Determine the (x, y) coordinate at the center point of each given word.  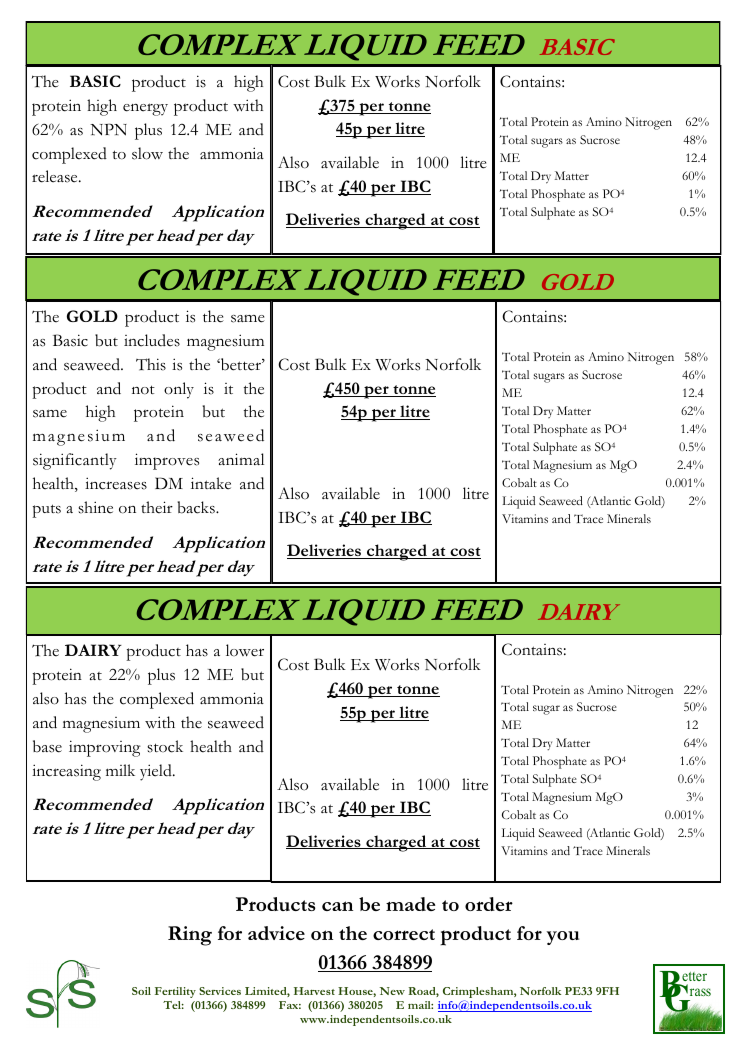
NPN (108, 129)
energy (145, 109)
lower (245, 650)
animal (241, 459)
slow (147, 153)
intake (211, 483)
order (489, 904)
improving (105, 748)
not (143, 390)
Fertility (175, 992)
